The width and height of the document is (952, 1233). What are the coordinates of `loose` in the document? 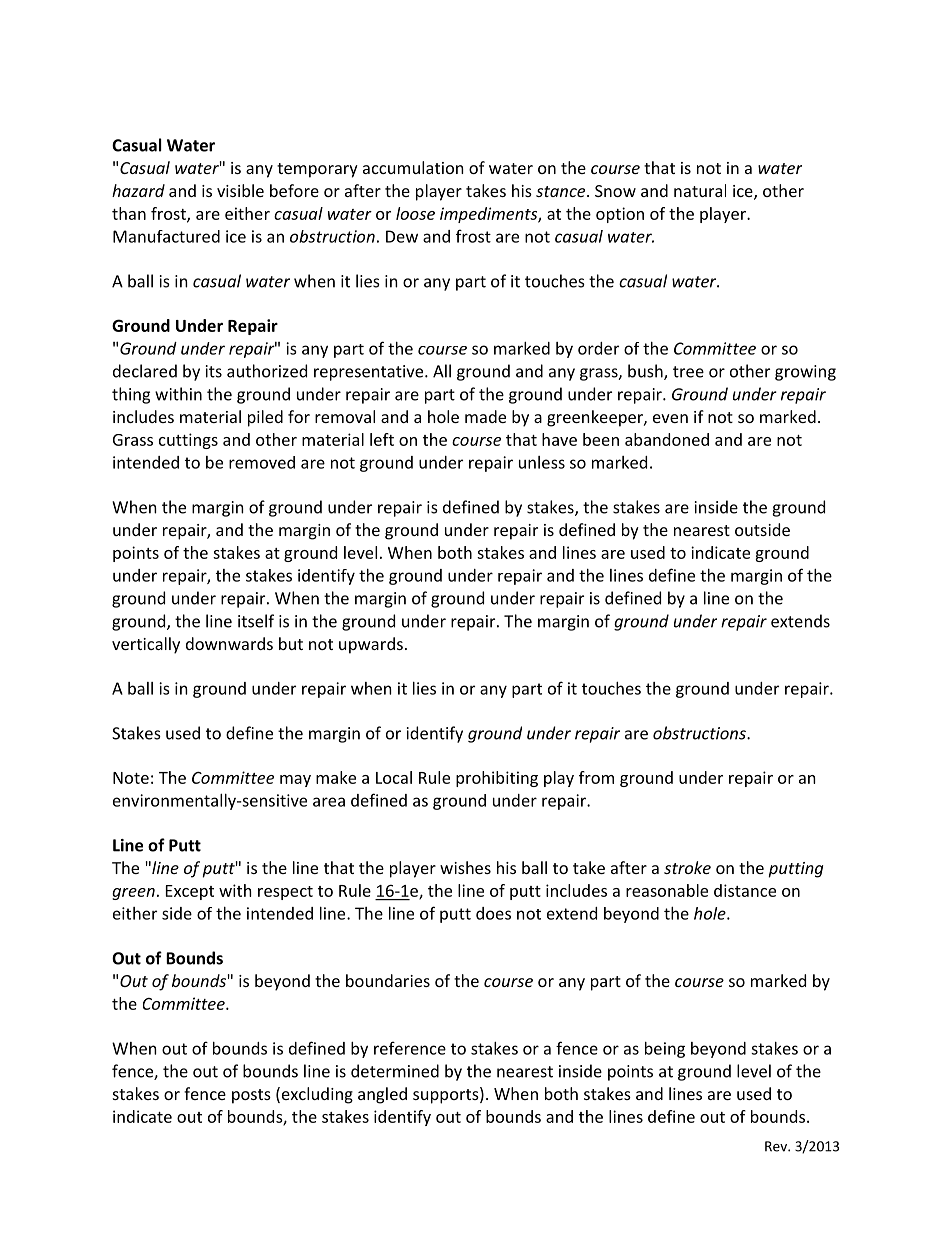 It's located at (415, 213).
